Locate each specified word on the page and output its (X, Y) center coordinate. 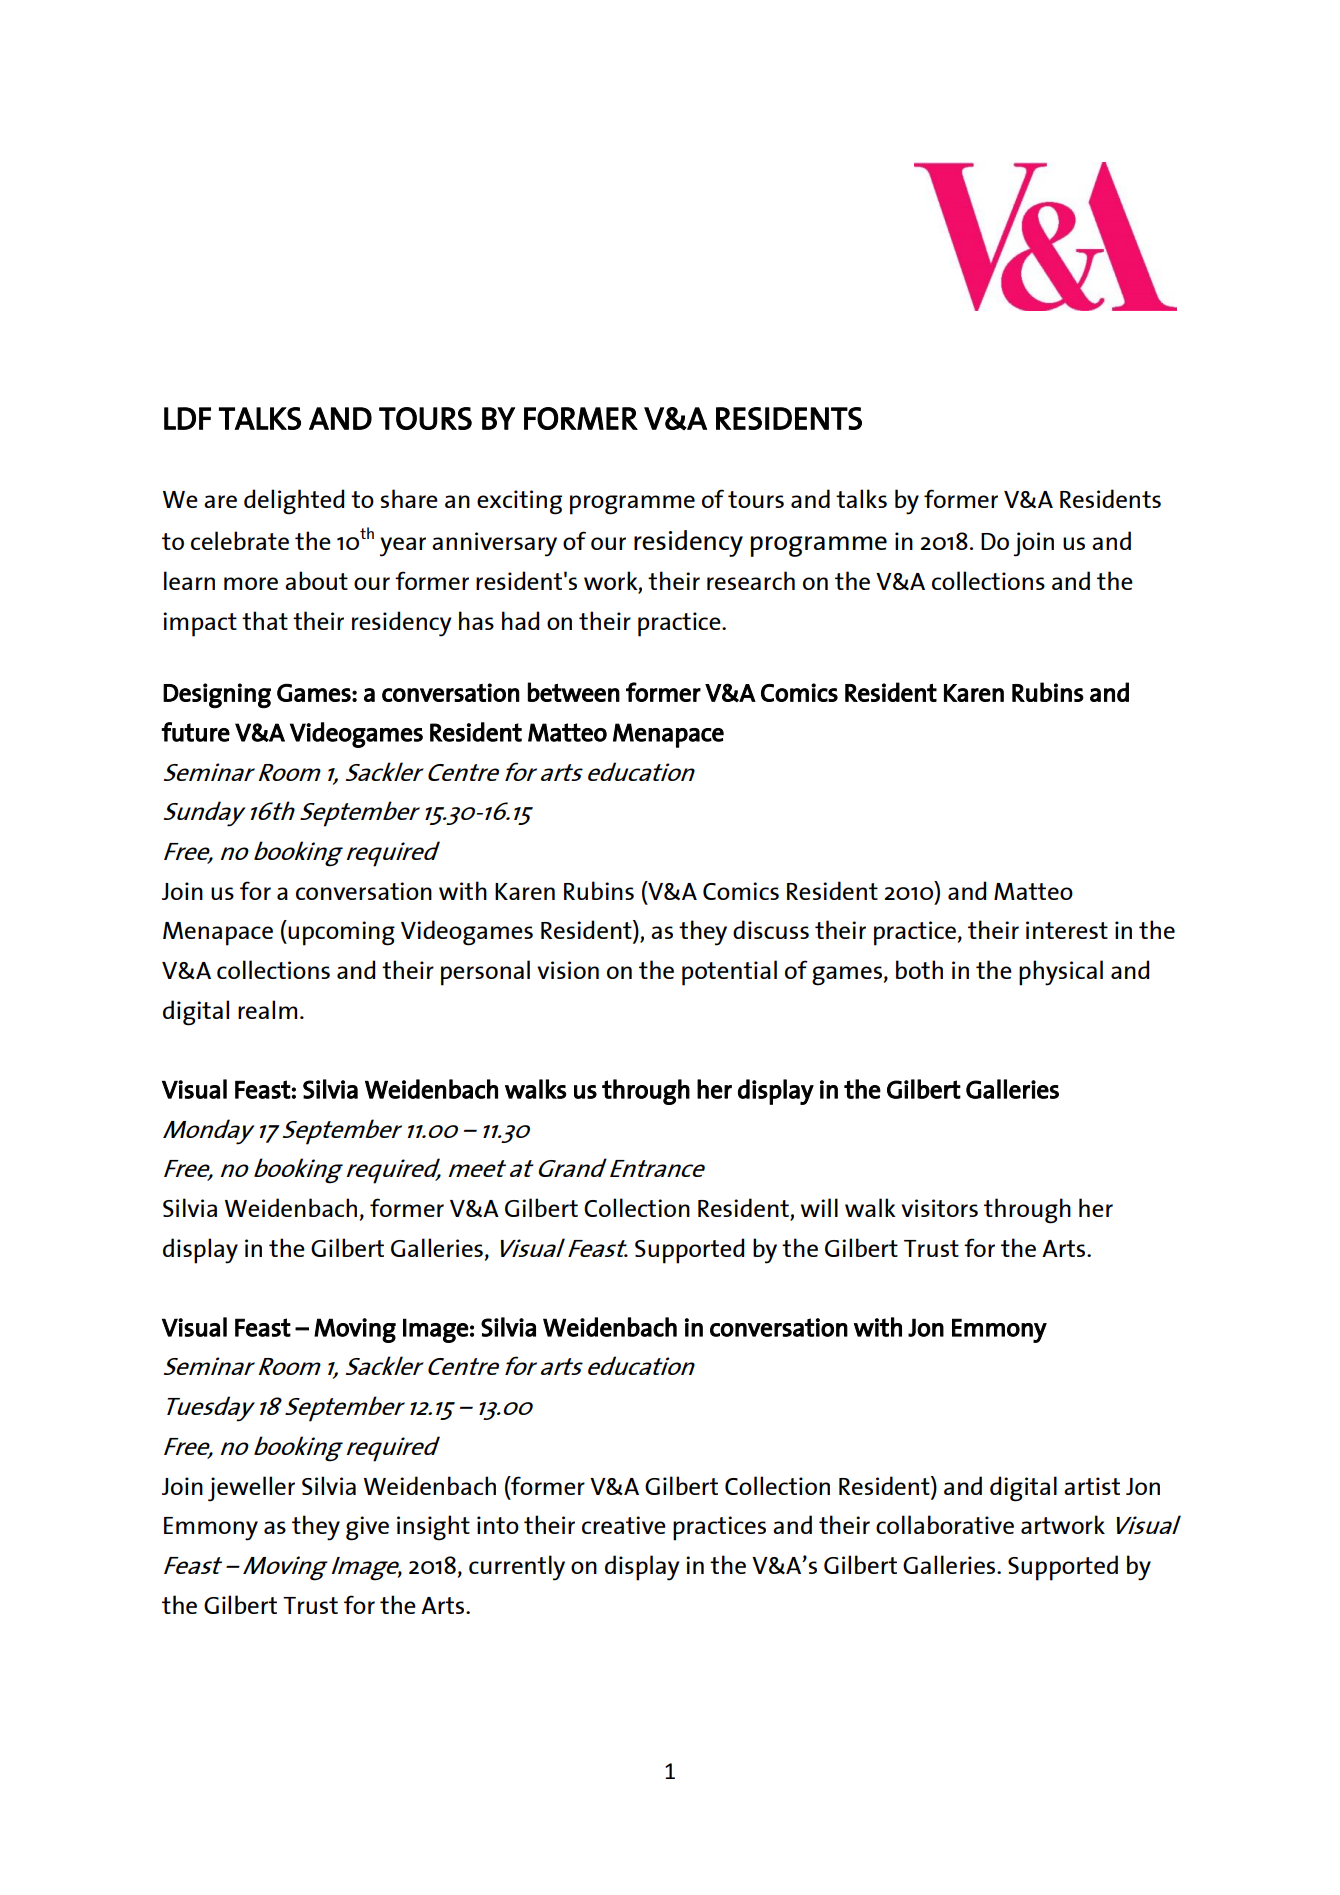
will (819, 1207)
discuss (771, 929)
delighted (294, 502)
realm (267, 1009)
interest (1067, 930)
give (367, 1528)
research (751, 580)
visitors (939, 1208)
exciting (519, 502)
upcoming (340, 933)
